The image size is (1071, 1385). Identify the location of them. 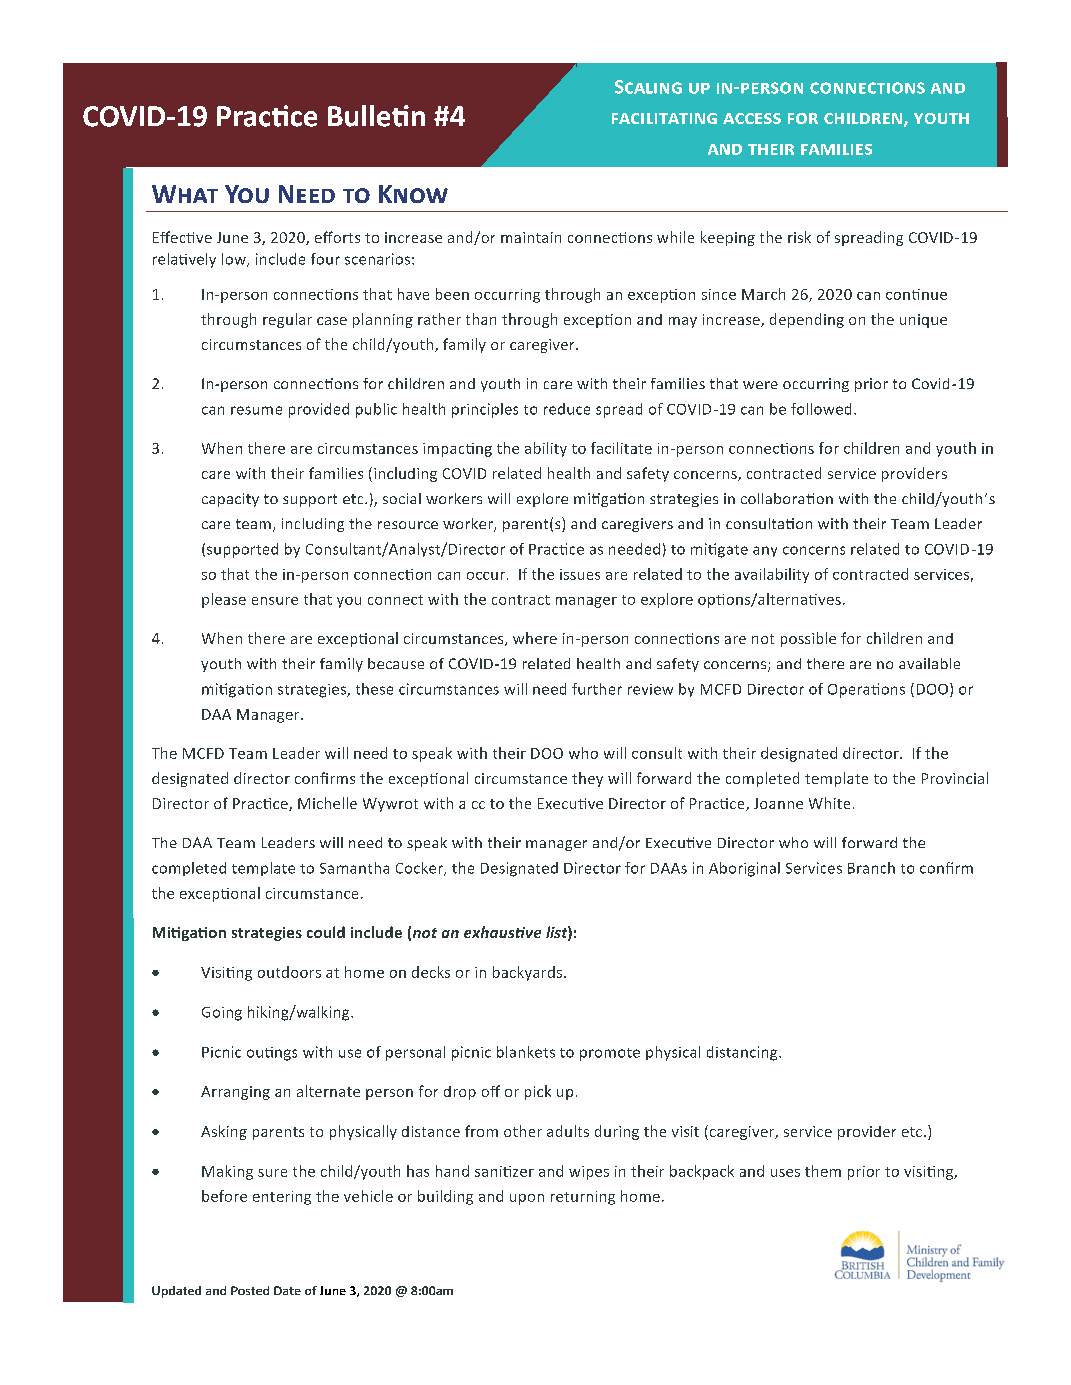
(823, 1171).
